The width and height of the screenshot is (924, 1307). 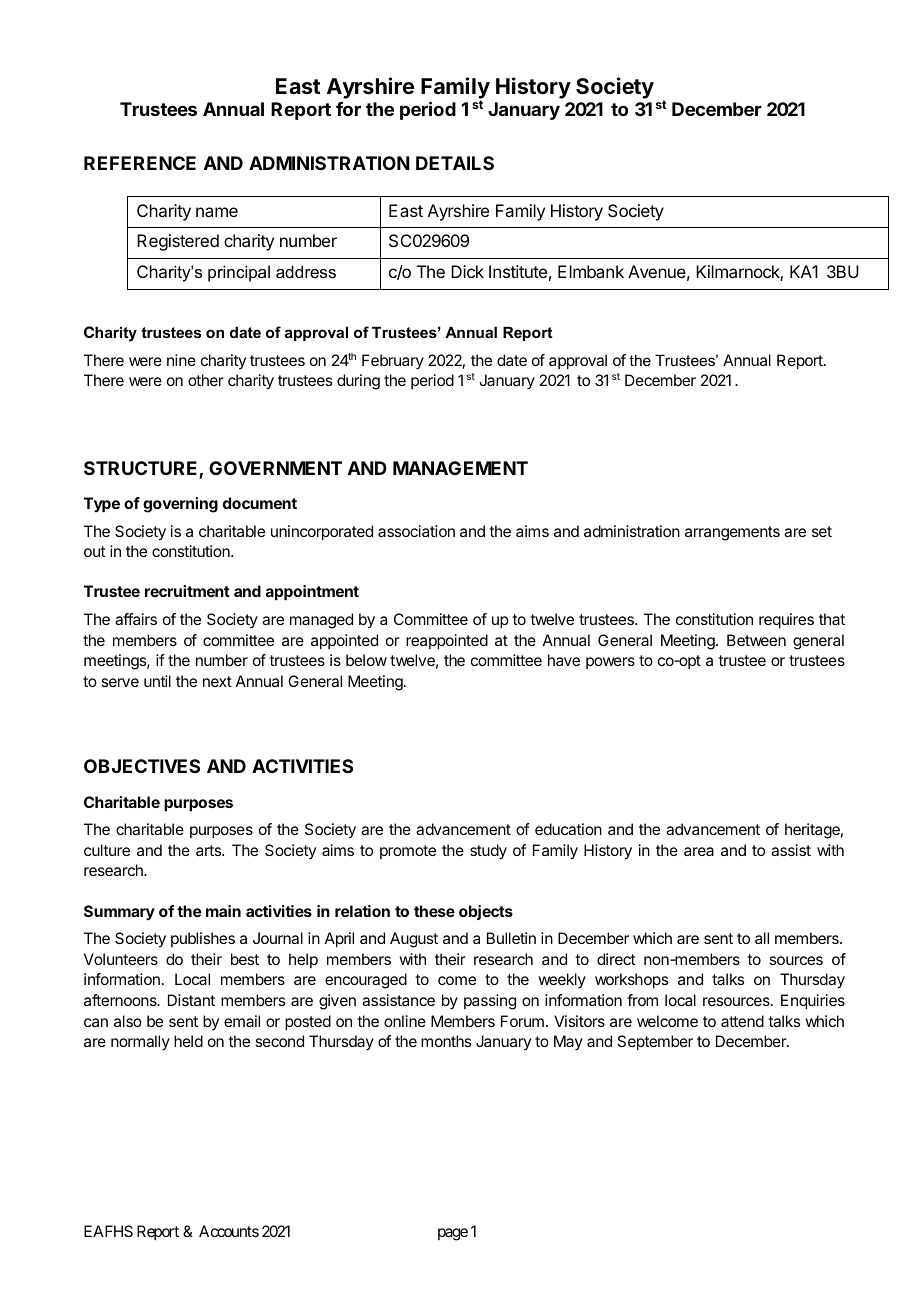 I want to click on until, so click(x=157, y=681).
